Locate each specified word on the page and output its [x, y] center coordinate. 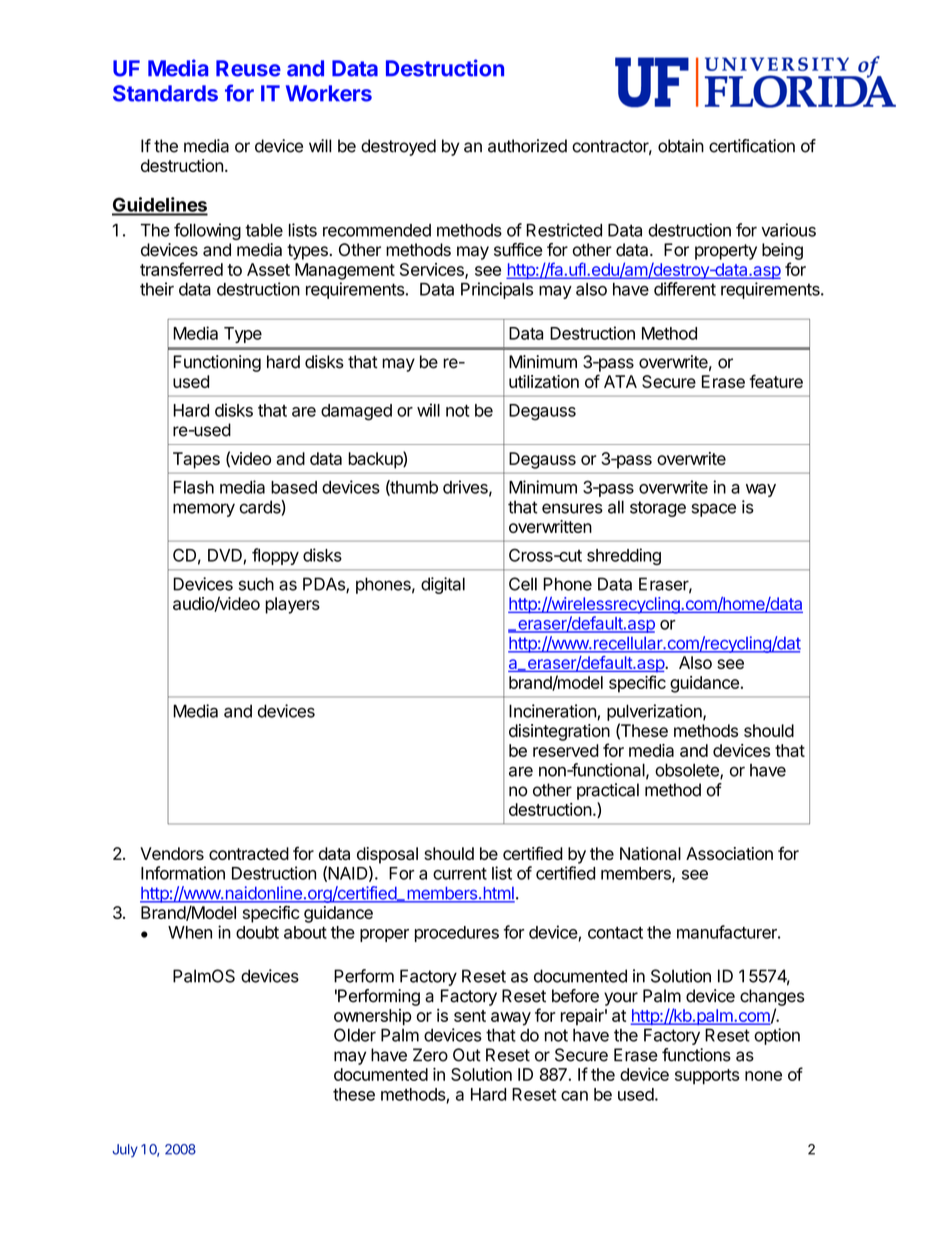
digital [443, 585]
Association [729, 853]
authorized [527, 146]
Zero [430, 1055]
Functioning [217, 363]
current [460, 873]
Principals [497, 290]
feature [776, 381]
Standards [165, 93]
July [125, 1150]
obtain [681, 146]
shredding [624, 556]
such [256, 584]
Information [183, 873]
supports [707, 1077]
